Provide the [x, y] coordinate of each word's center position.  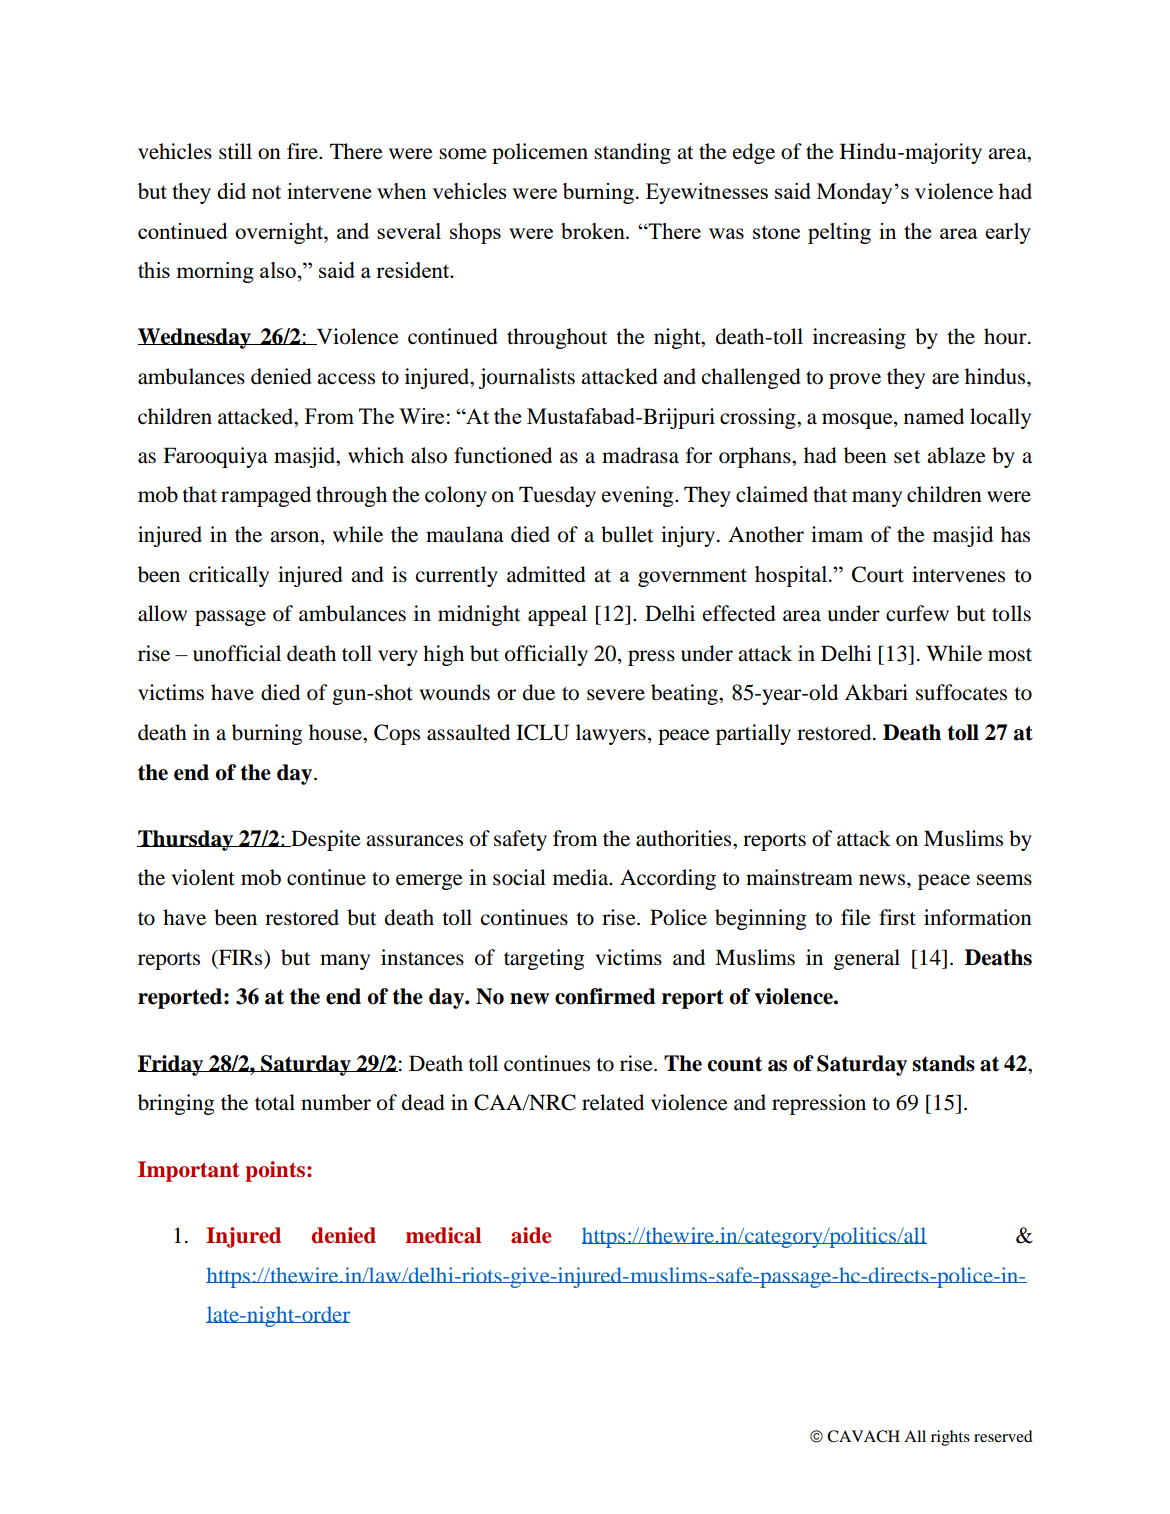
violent [203, 877]
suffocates [961, 692]
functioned [503, 455]
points [275, 1171]
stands [943, 1063]
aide [531, 1235]
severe [616, 695]
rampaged [266, 496]
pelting [839, 233]
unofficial [237, 653]
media [582, 877]
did [231, 191]
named [934, 416]
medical [443, 1235]
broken [594, 231]
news [883, 880]
